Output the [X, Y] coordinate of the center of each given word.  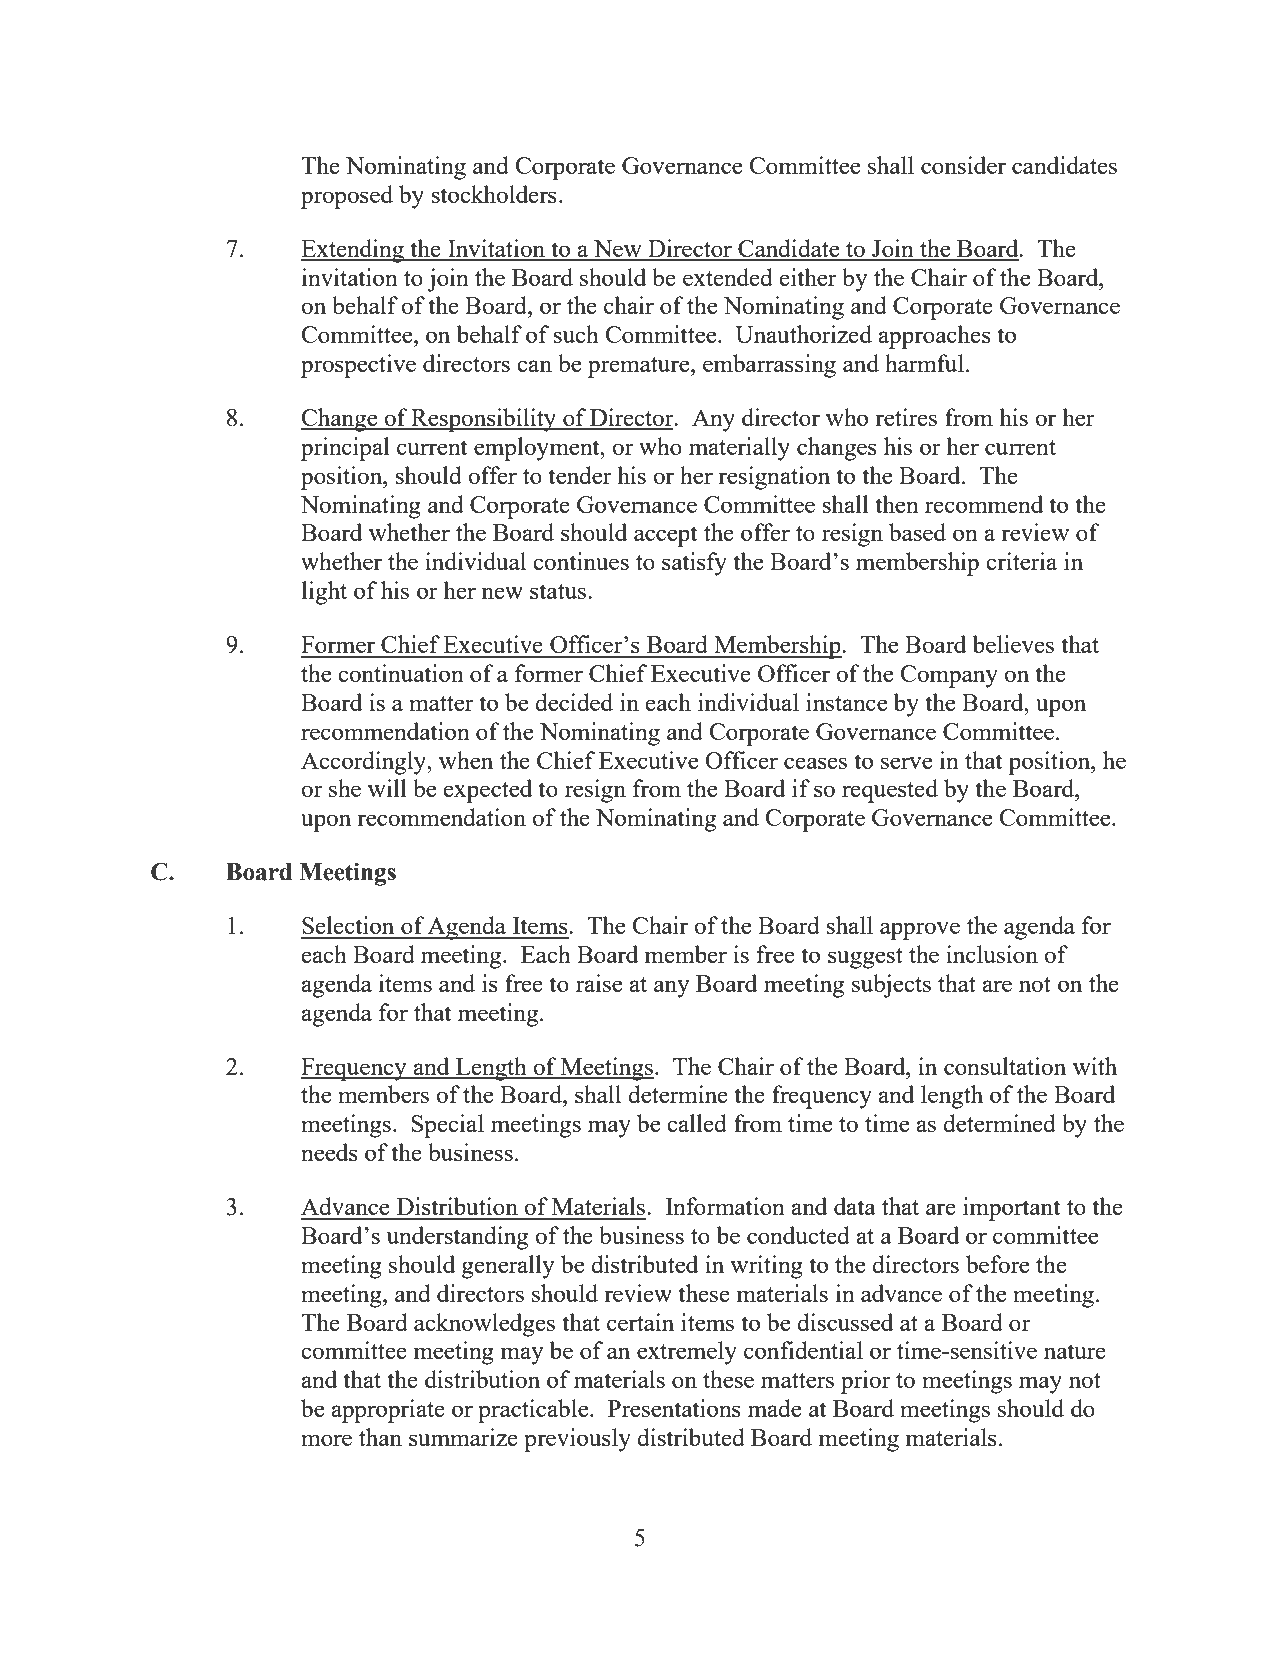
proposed [347, 197]
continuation [401, 673]
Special [447, 1126]
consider [963, 165]
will [387, 788]
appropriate [388, 1411]
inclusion [992, 954]
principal [345, 449]
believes [1013, 644]
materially [739, 449]
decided [574, 702]
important [1011, 1209]
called [697, 1123]
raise [599, 983]
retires [906, 417]
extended [728, 277]
